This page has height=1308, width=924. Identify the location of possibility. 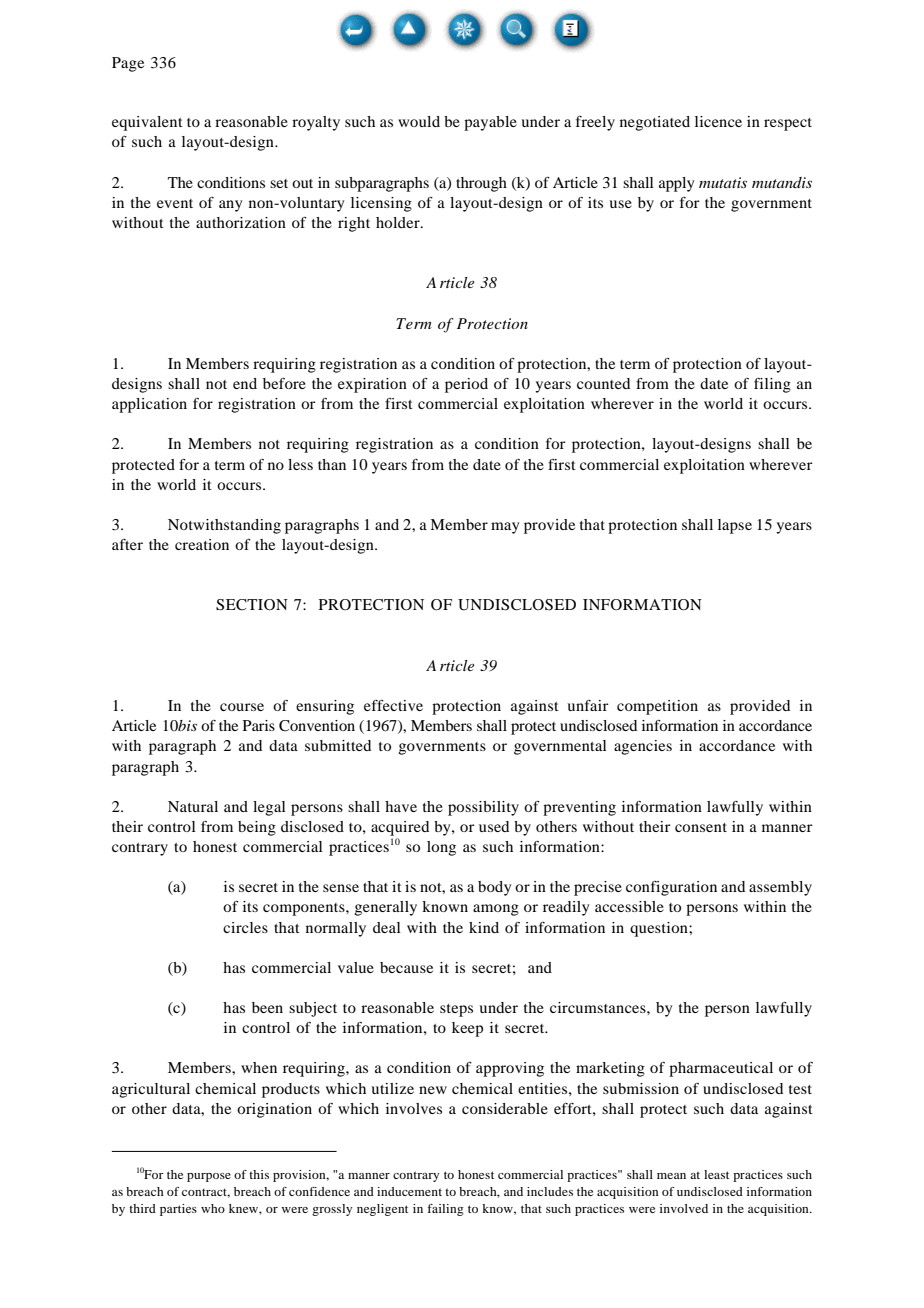
(483, 808).
